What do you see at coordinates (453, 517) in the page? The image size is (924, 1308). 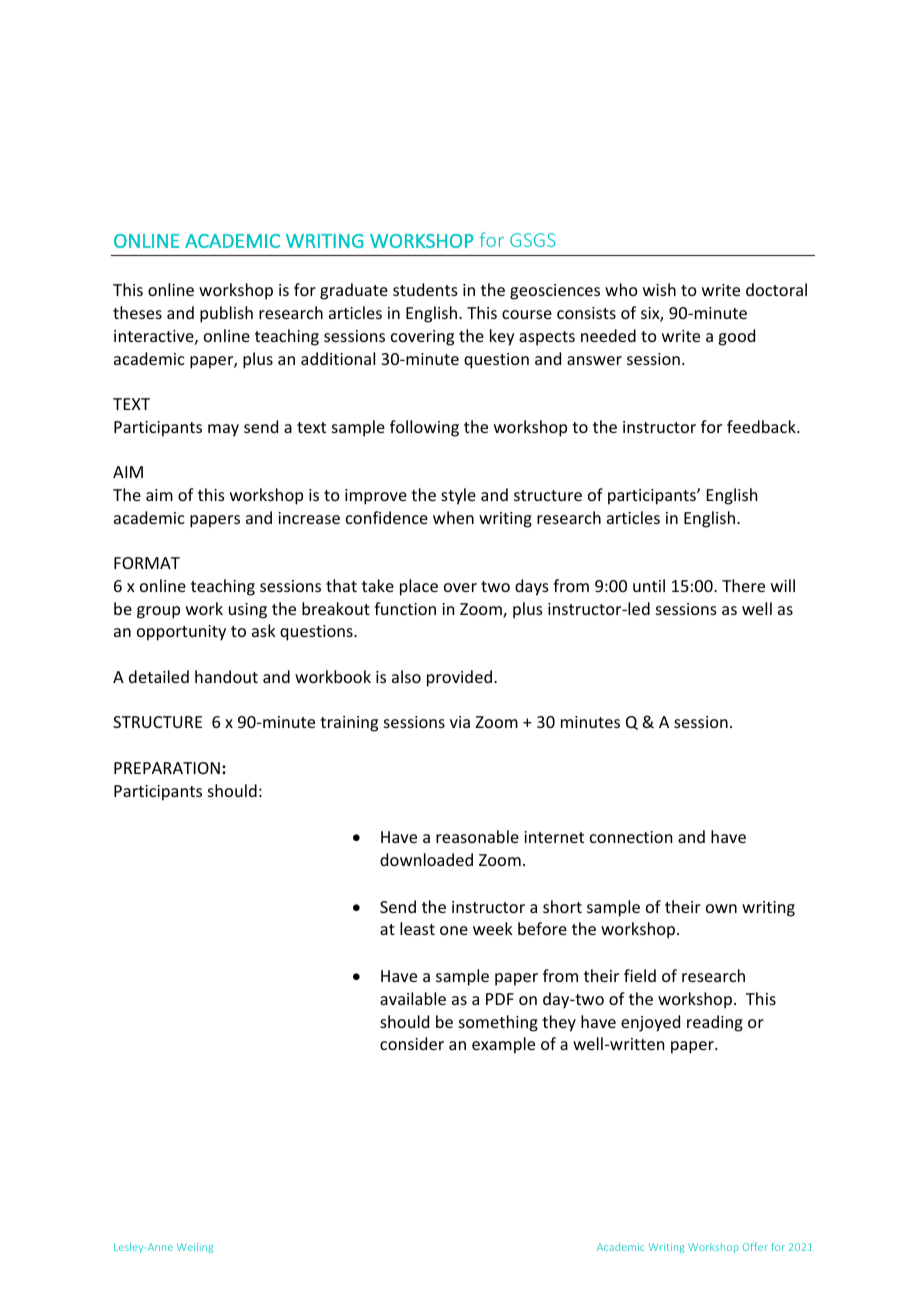 I see `when` at bounding box center [453, 517].
